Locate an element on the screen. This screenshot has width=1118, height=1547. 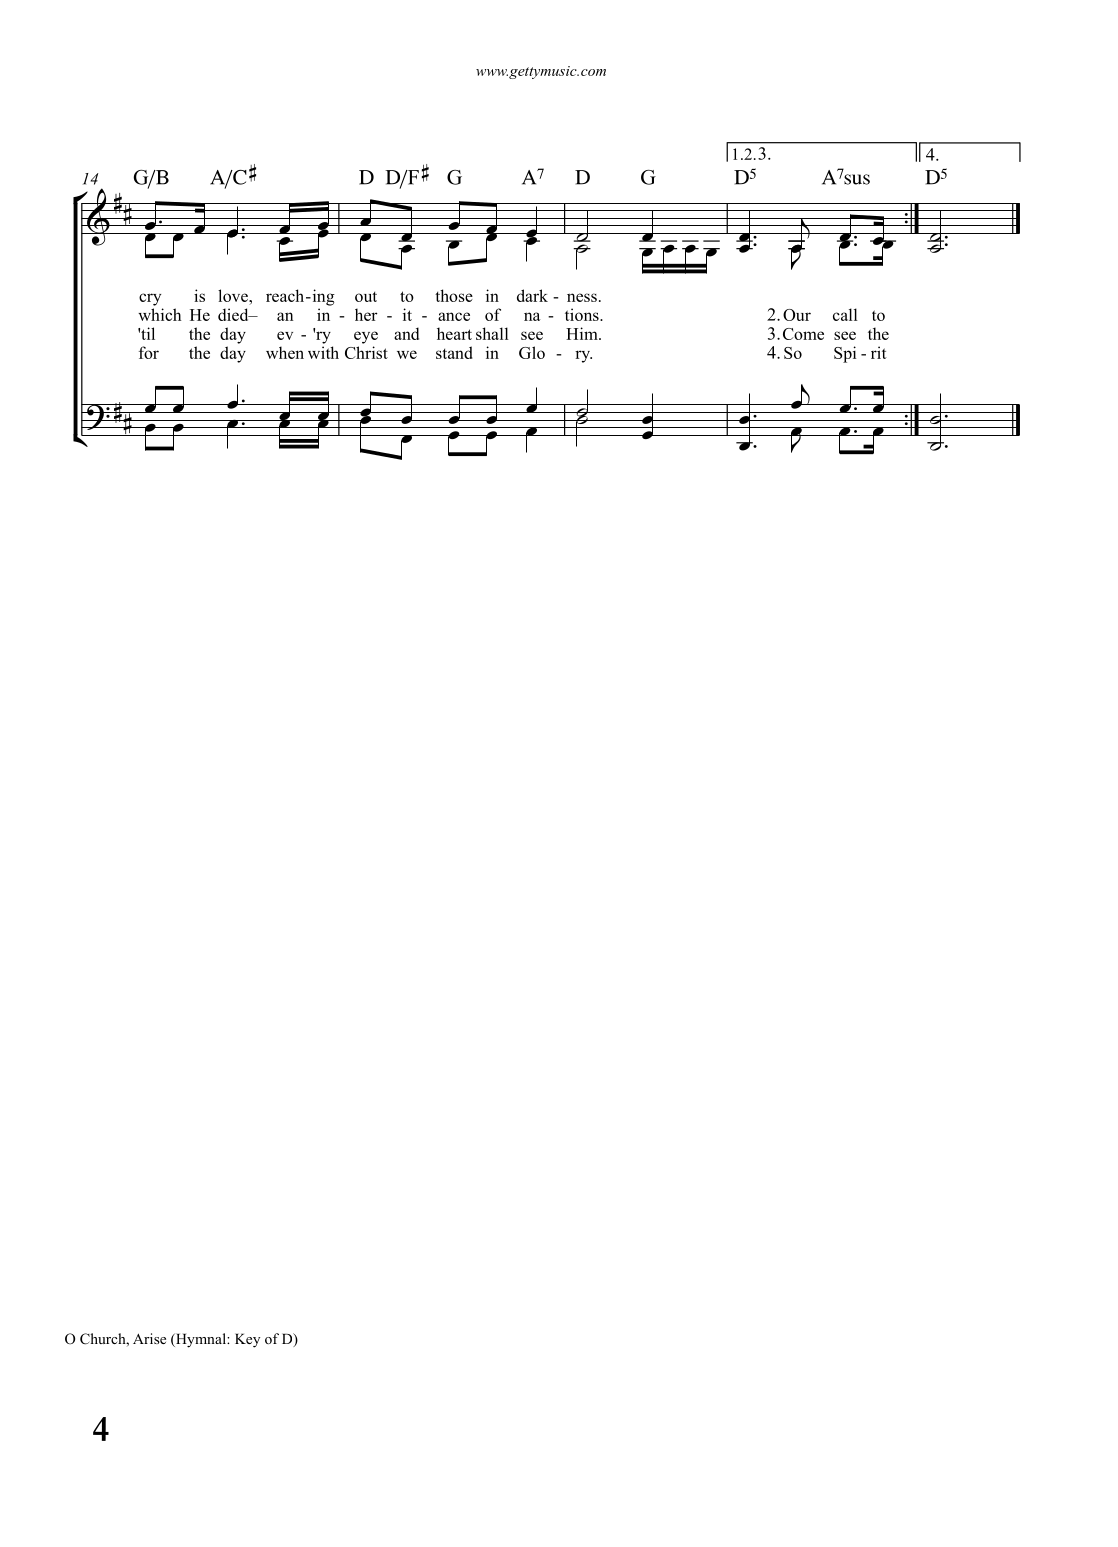
Come is located at coordinates (803, 334).
